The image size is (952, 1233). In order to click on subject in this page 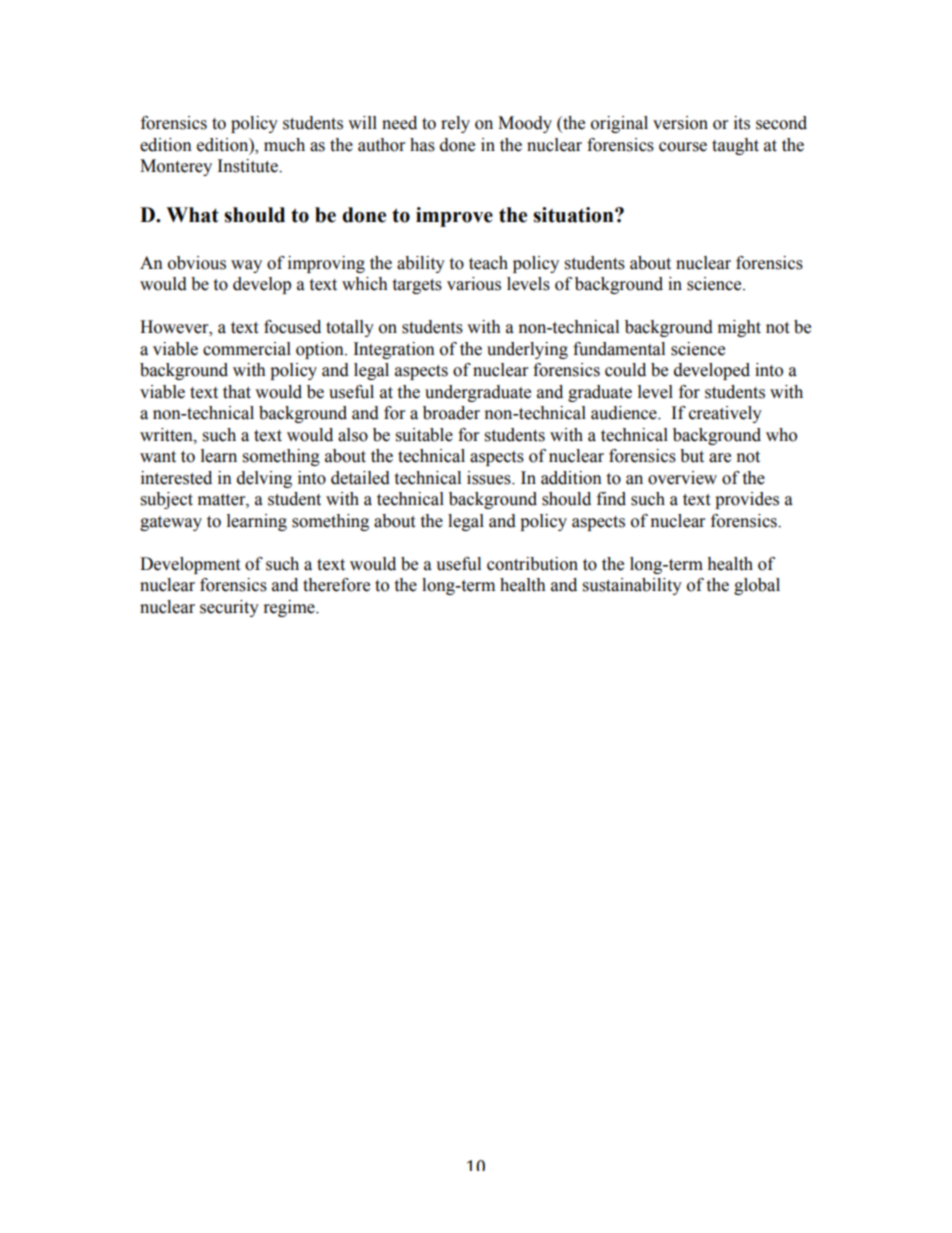, I will do `click(167, 500)`.
